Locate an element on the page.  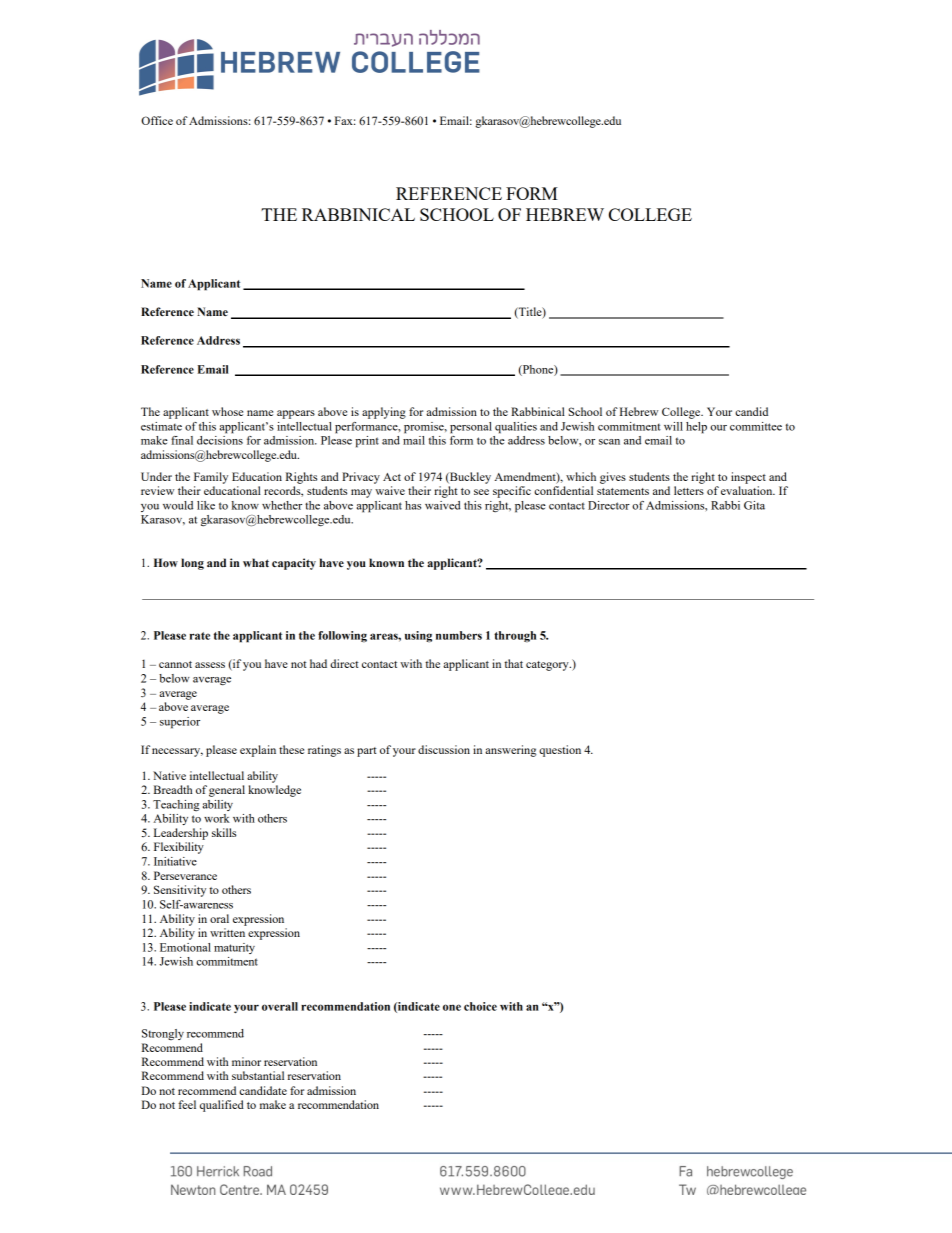
letters is located at coordinates (689, 490).
